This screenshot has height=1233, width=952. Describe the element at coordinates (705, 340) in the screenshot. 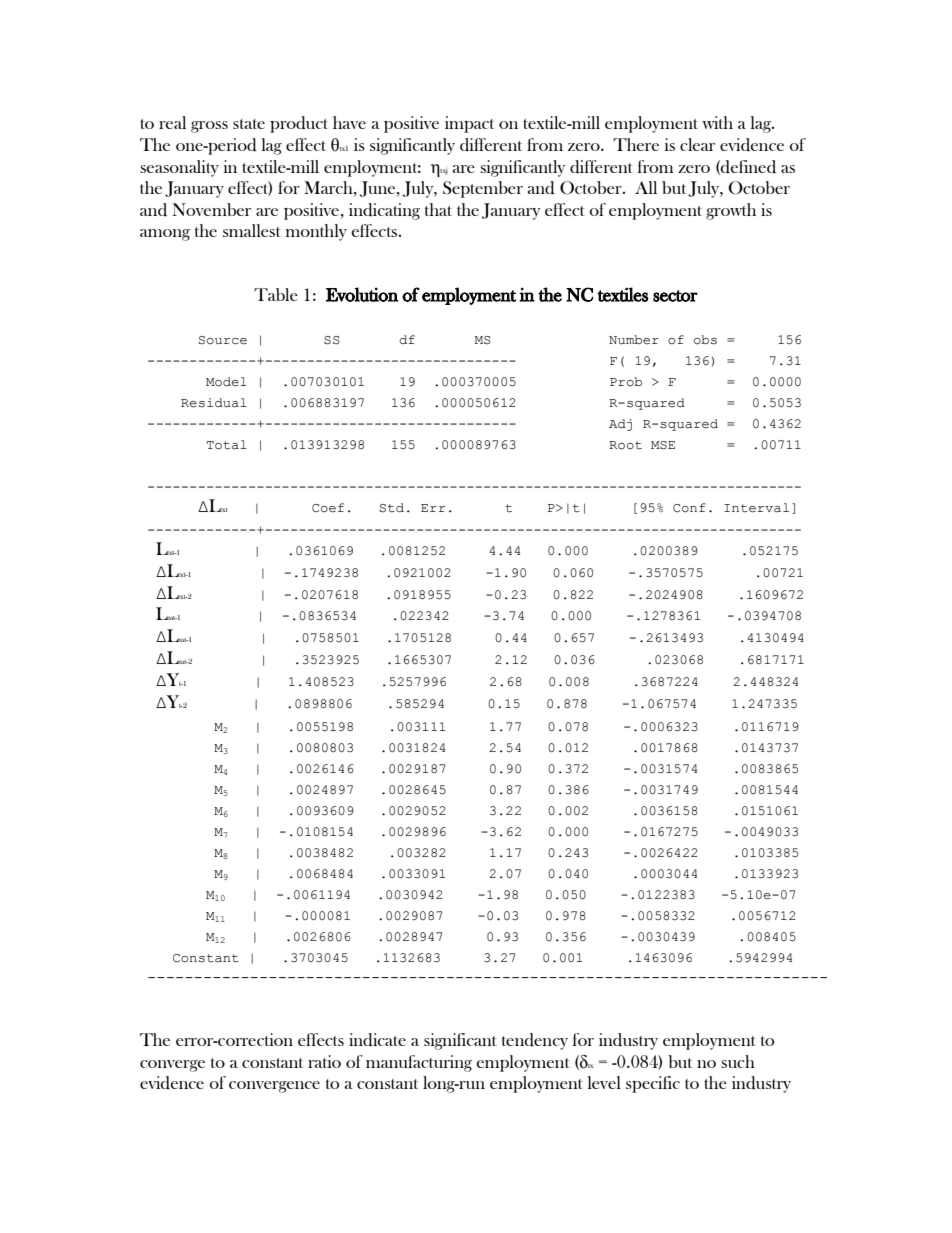

I see `obs` at that location.
